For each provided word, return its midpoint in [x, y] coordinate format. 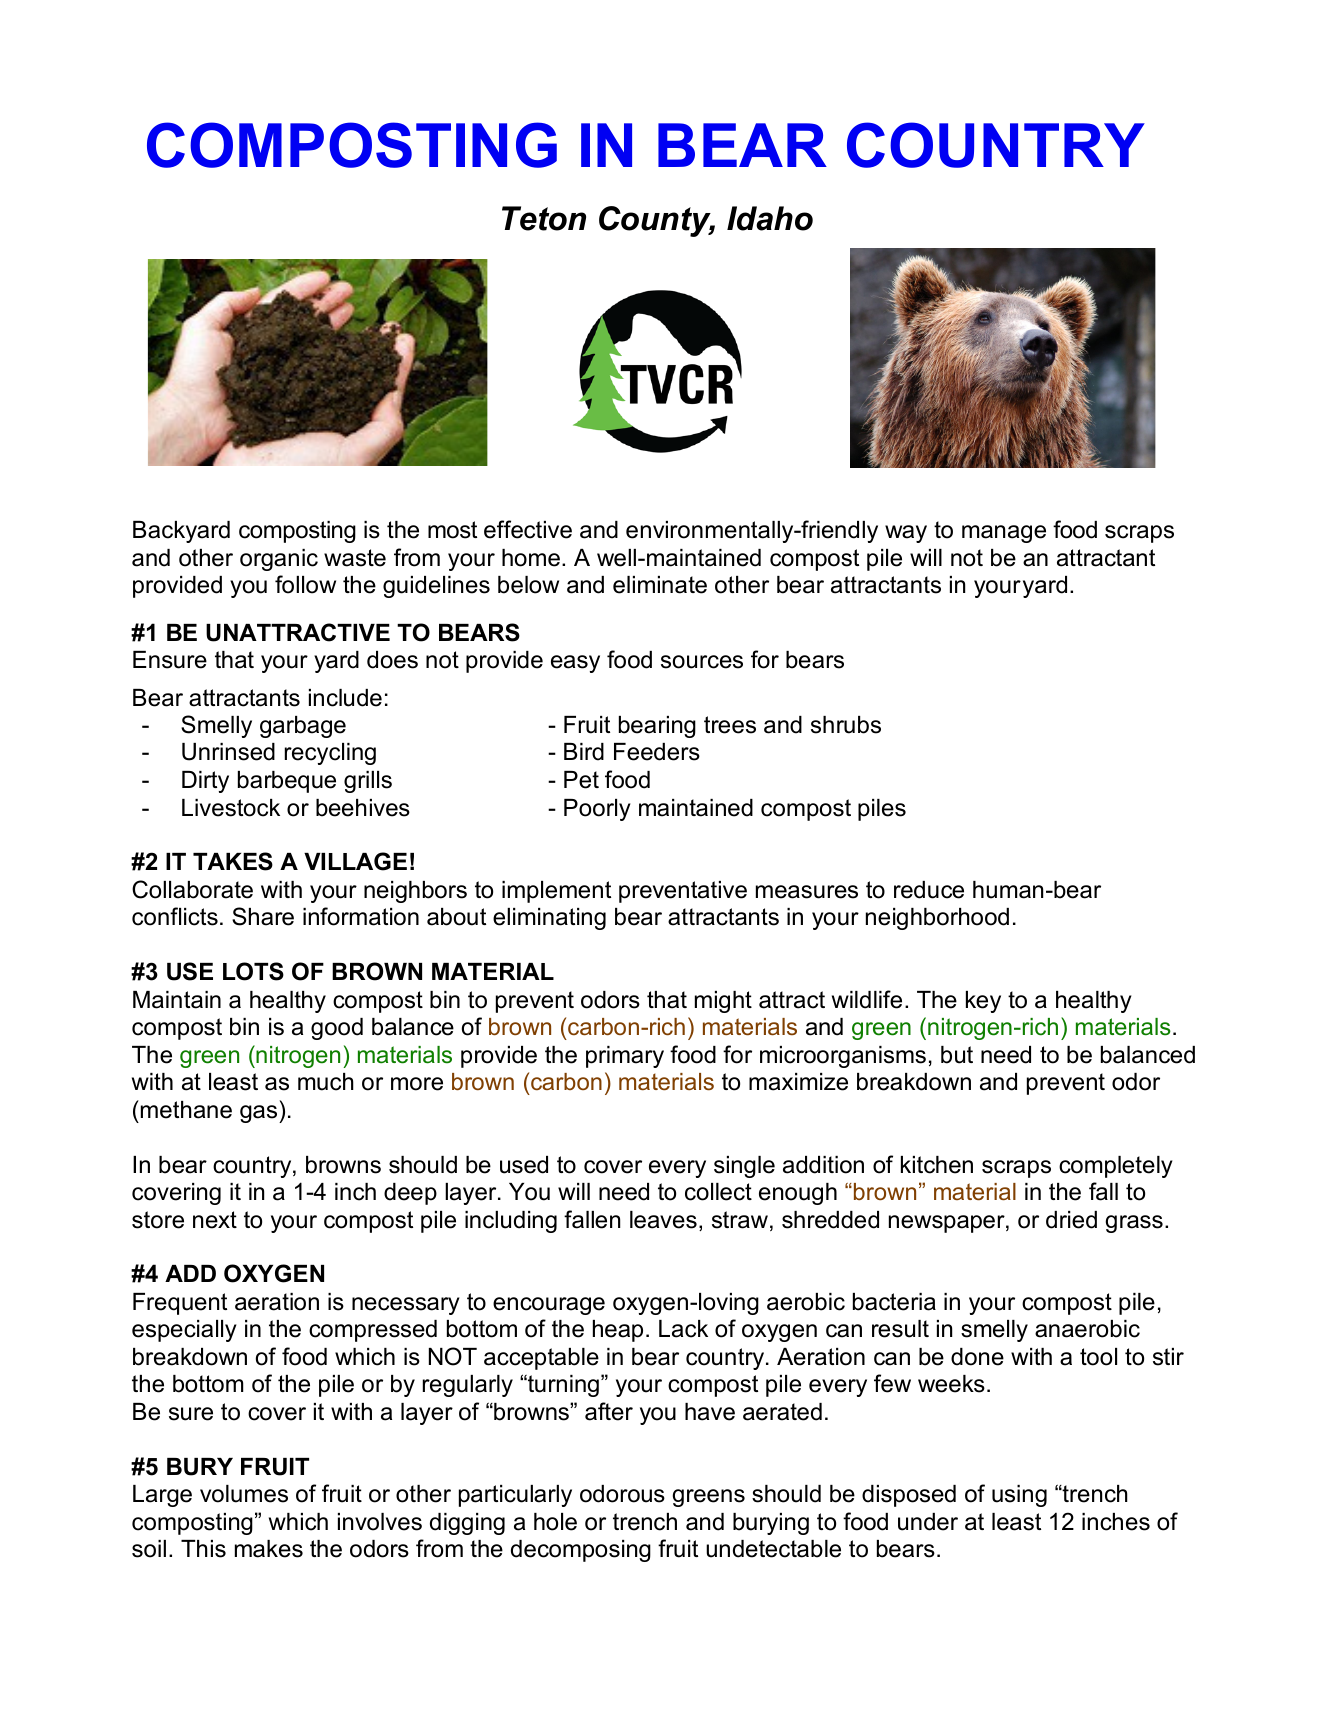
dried [1071, 1220]
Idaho [770, 218]
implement [556, 892]
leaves [663, 1220]
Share [263, 916]
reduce [929, 890]
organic [279, 560]
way [906, 534]
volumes [244, 1494]
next [215, 1220]
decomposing [581, 1551]
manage [1004, 534]
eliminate [660, 585]
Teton [544, 218]
